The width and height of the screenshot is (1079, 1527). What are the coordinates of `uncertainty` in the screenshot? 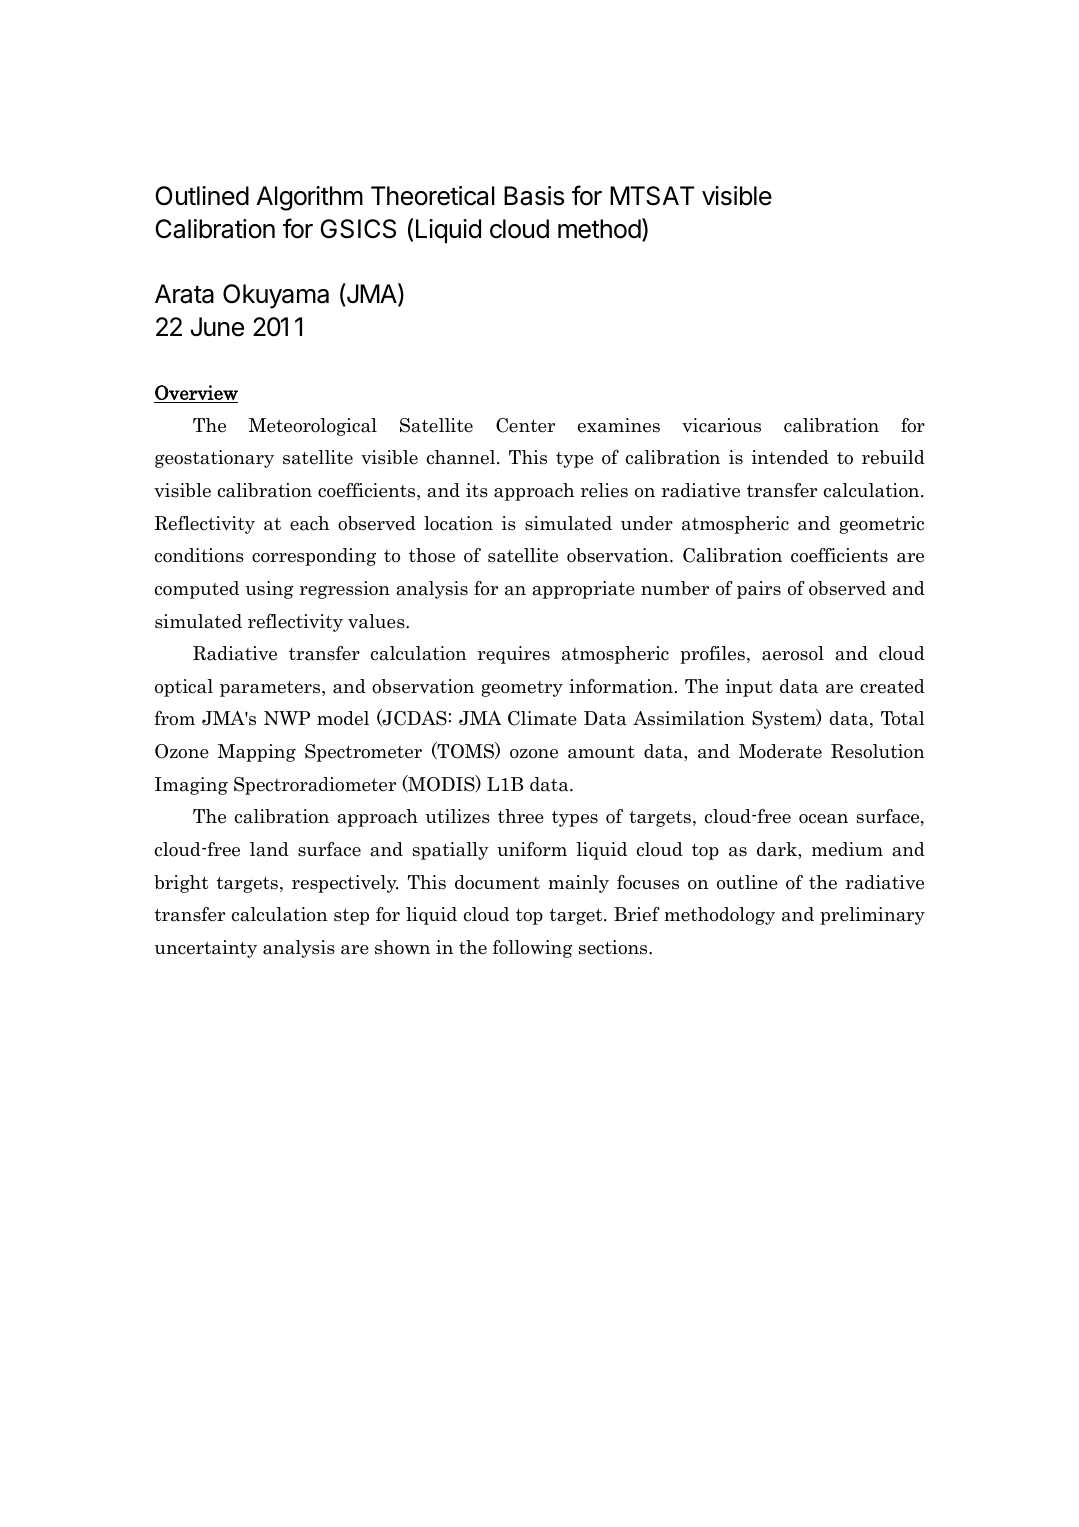 It's located at (206, 949).
